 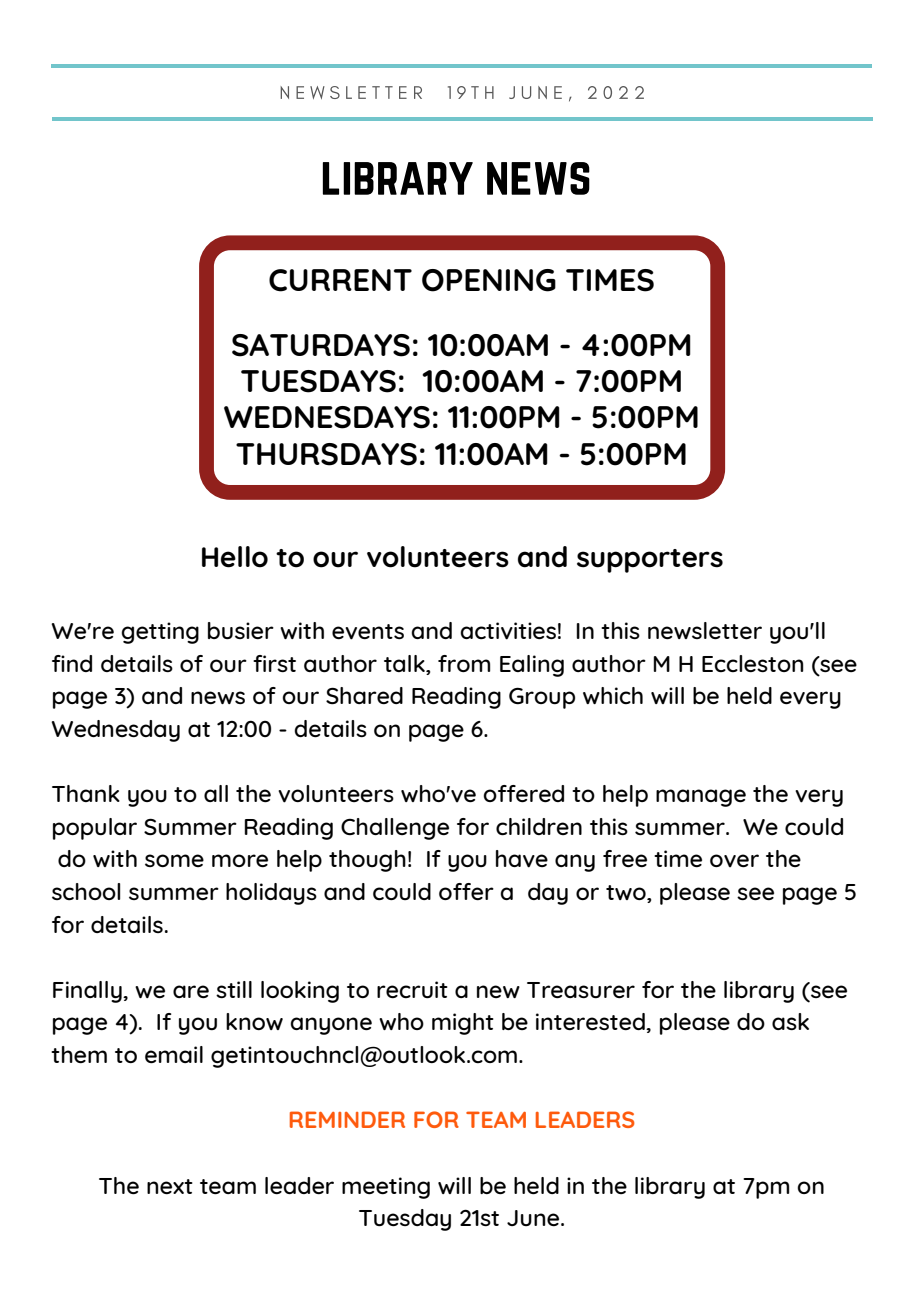 I want to click on next, so click(x=170, y=1186).
